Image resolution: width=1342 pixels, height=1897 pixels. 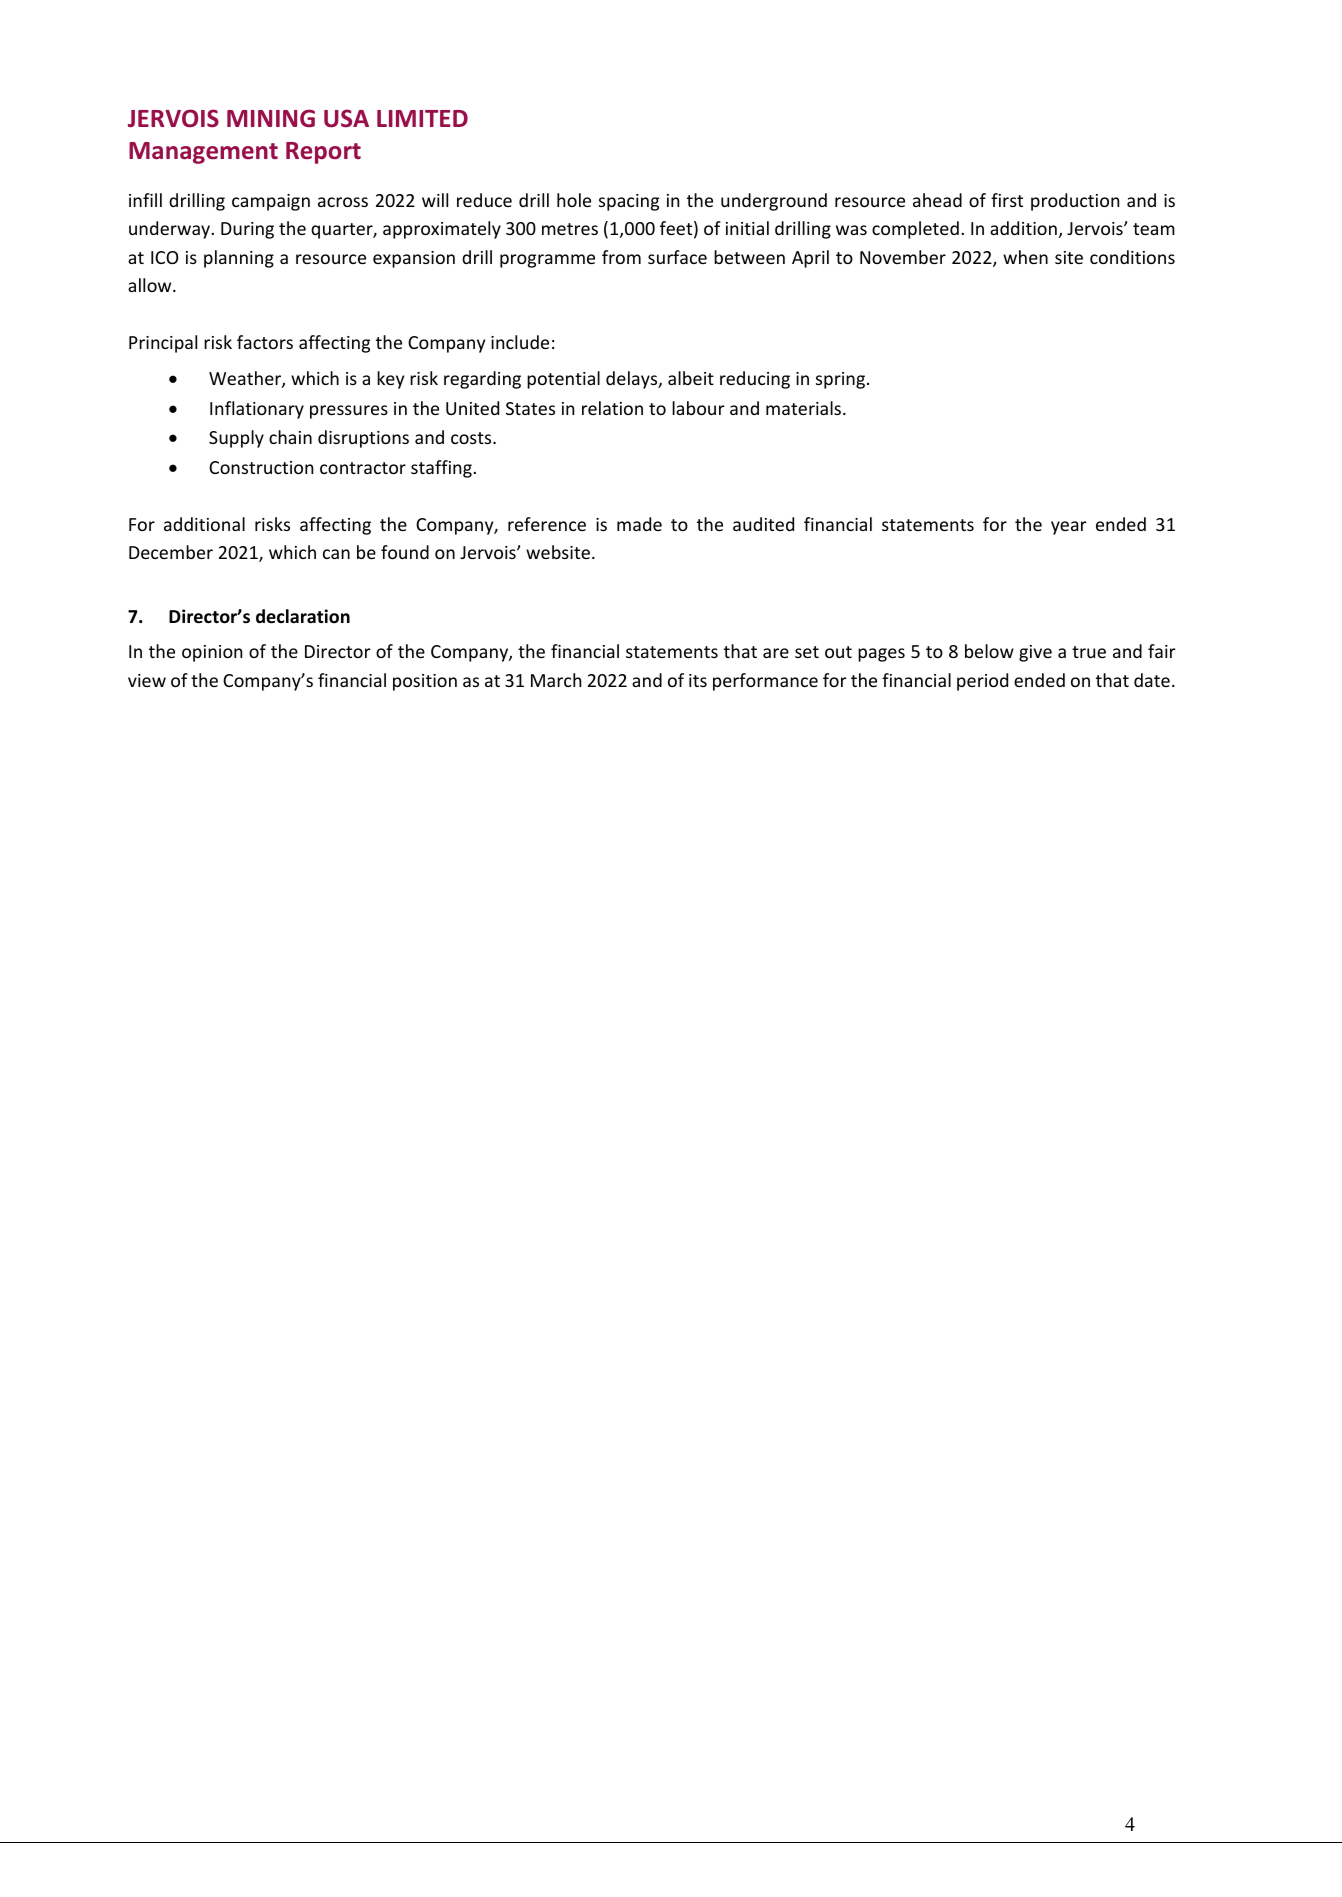 I want to click on relation, so click(x=612, y=408).
